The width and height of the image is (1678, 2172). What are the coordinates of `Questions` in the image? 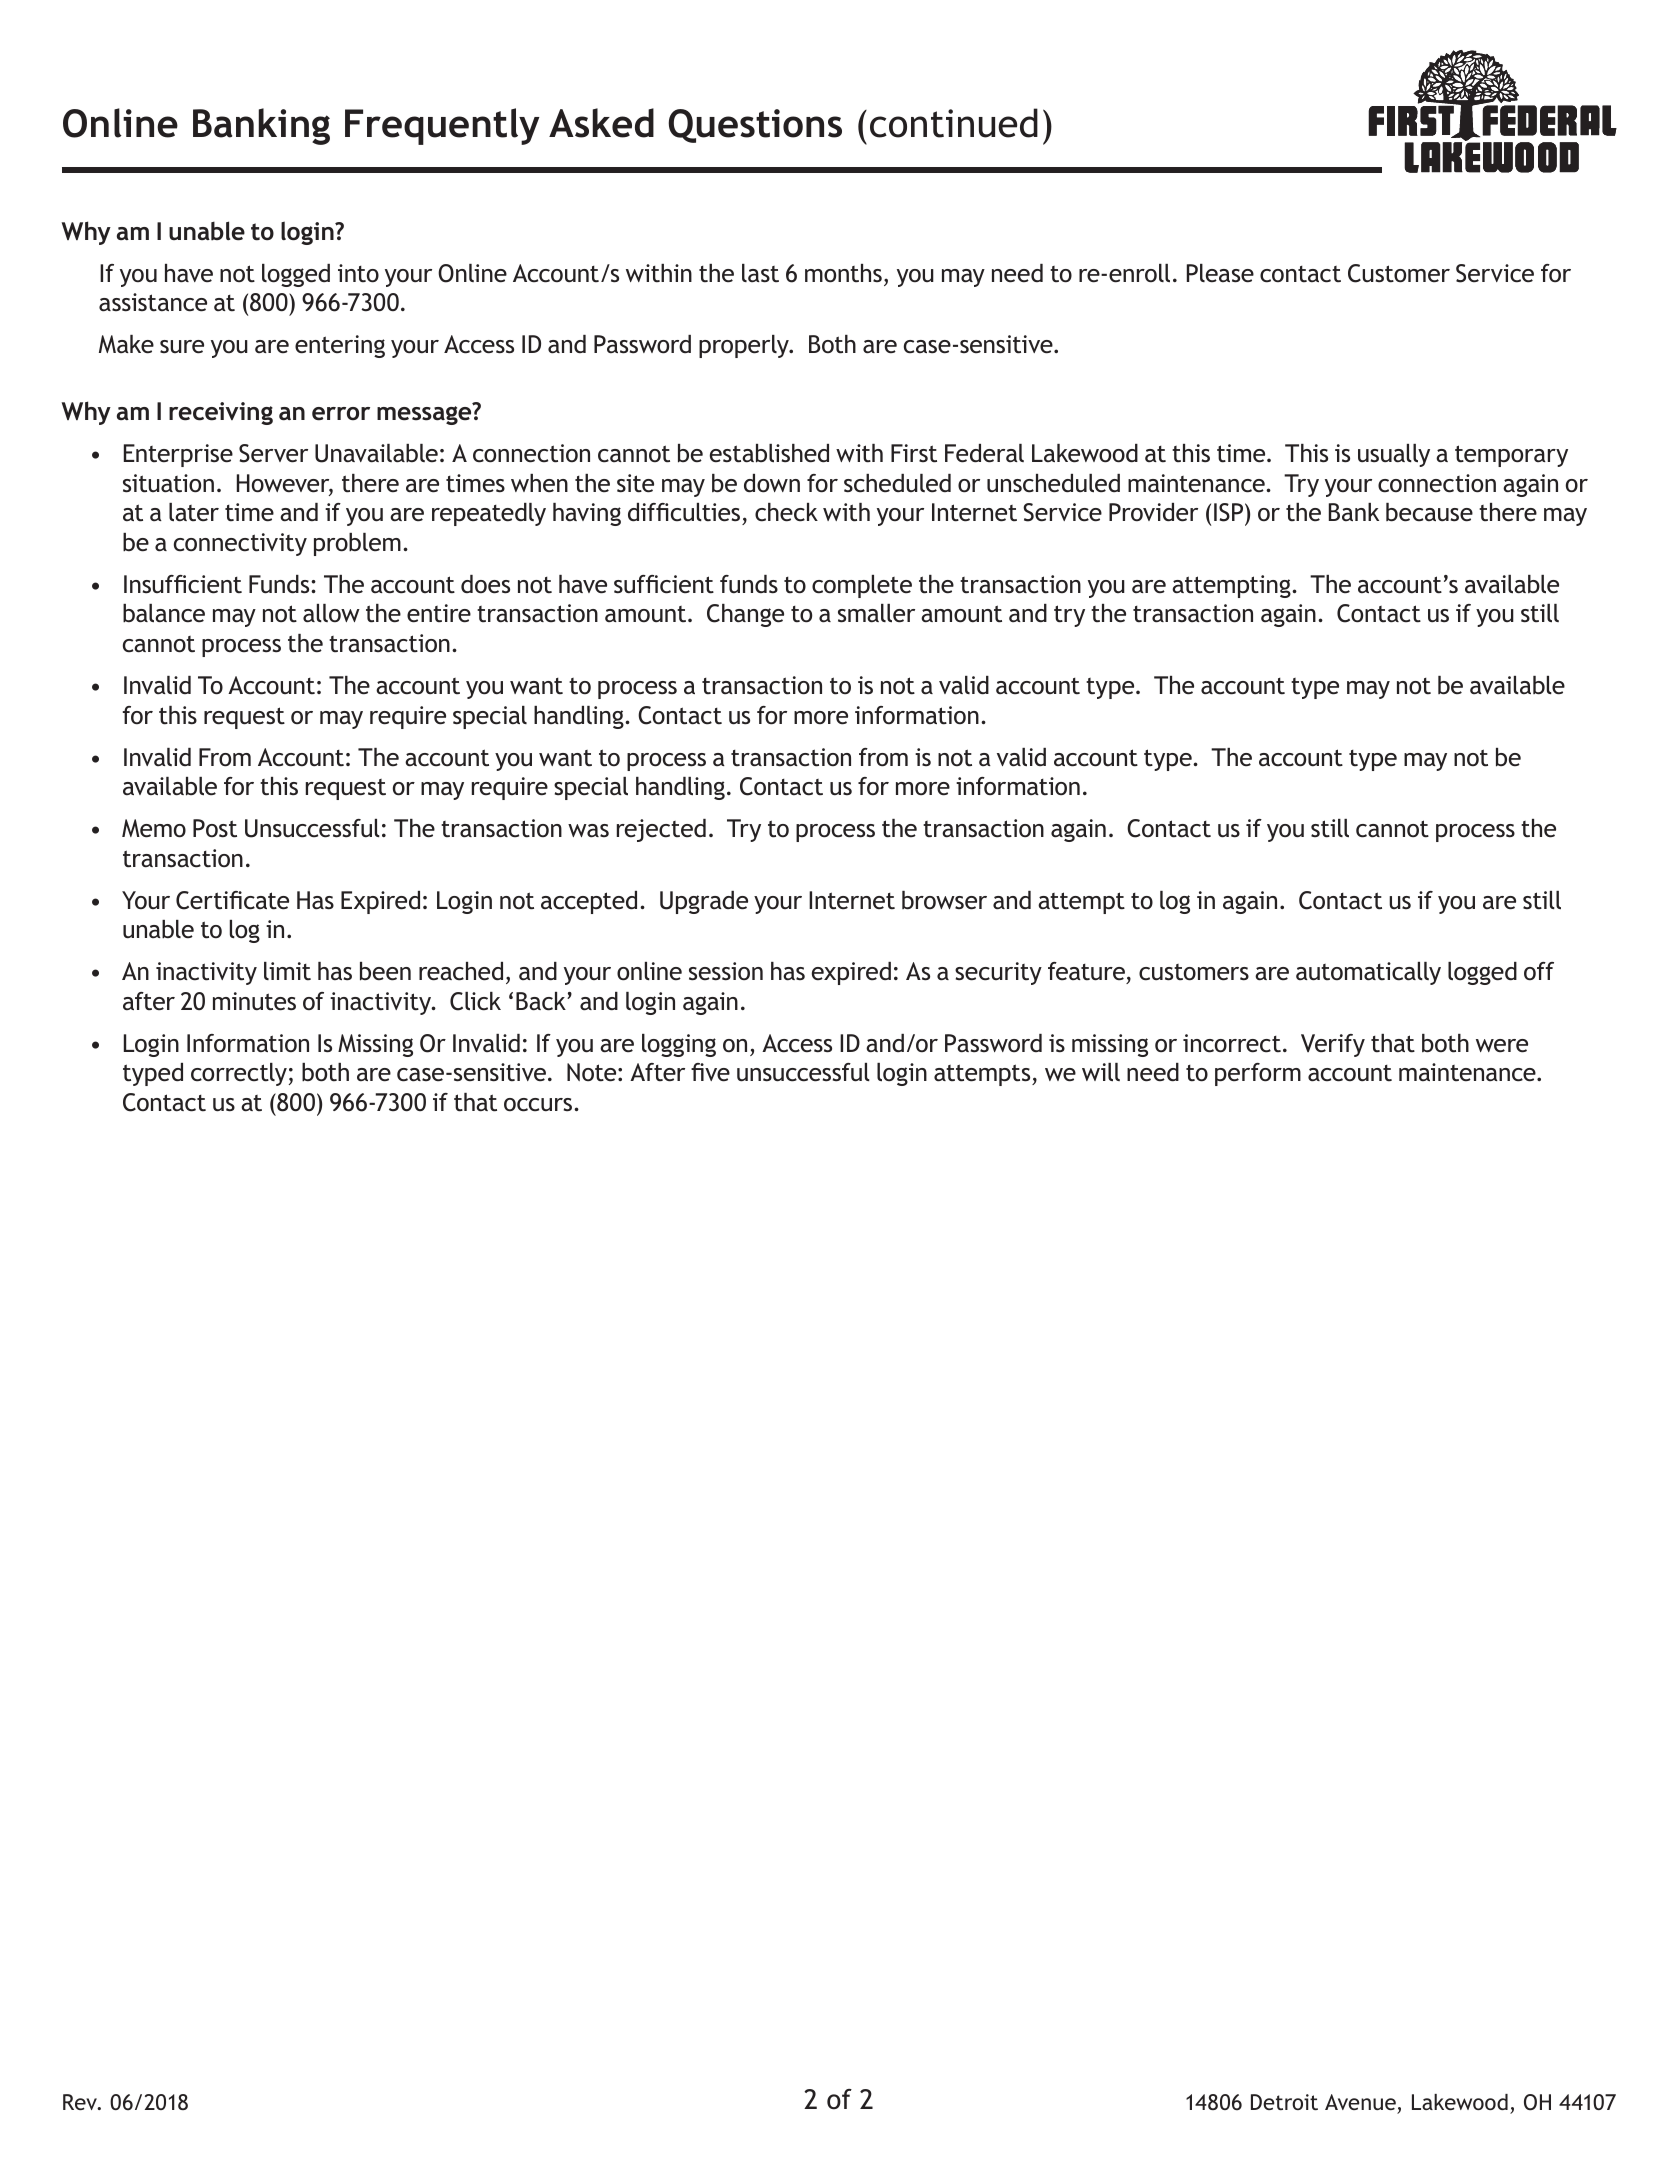 It's located at (755, 126).
